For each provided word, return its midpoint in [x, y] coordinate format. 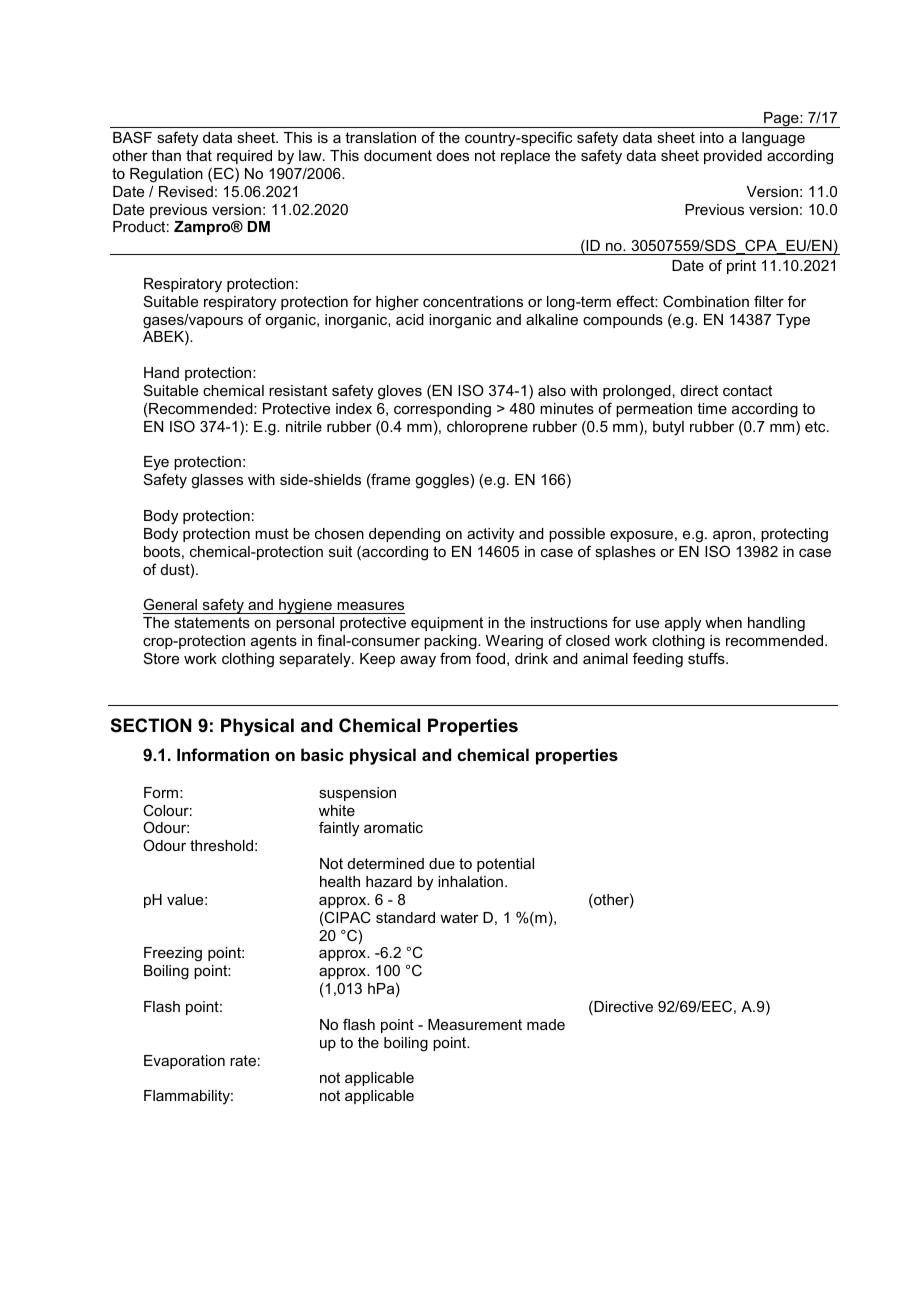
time [712, 408]
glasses [217, 481]
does [453, 155]
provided [733, 157]
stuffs [707, 658]
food [490, 658]
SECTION [151, 725]
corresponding [442, 410]
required [244, 157]
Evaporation [184, 1062]
